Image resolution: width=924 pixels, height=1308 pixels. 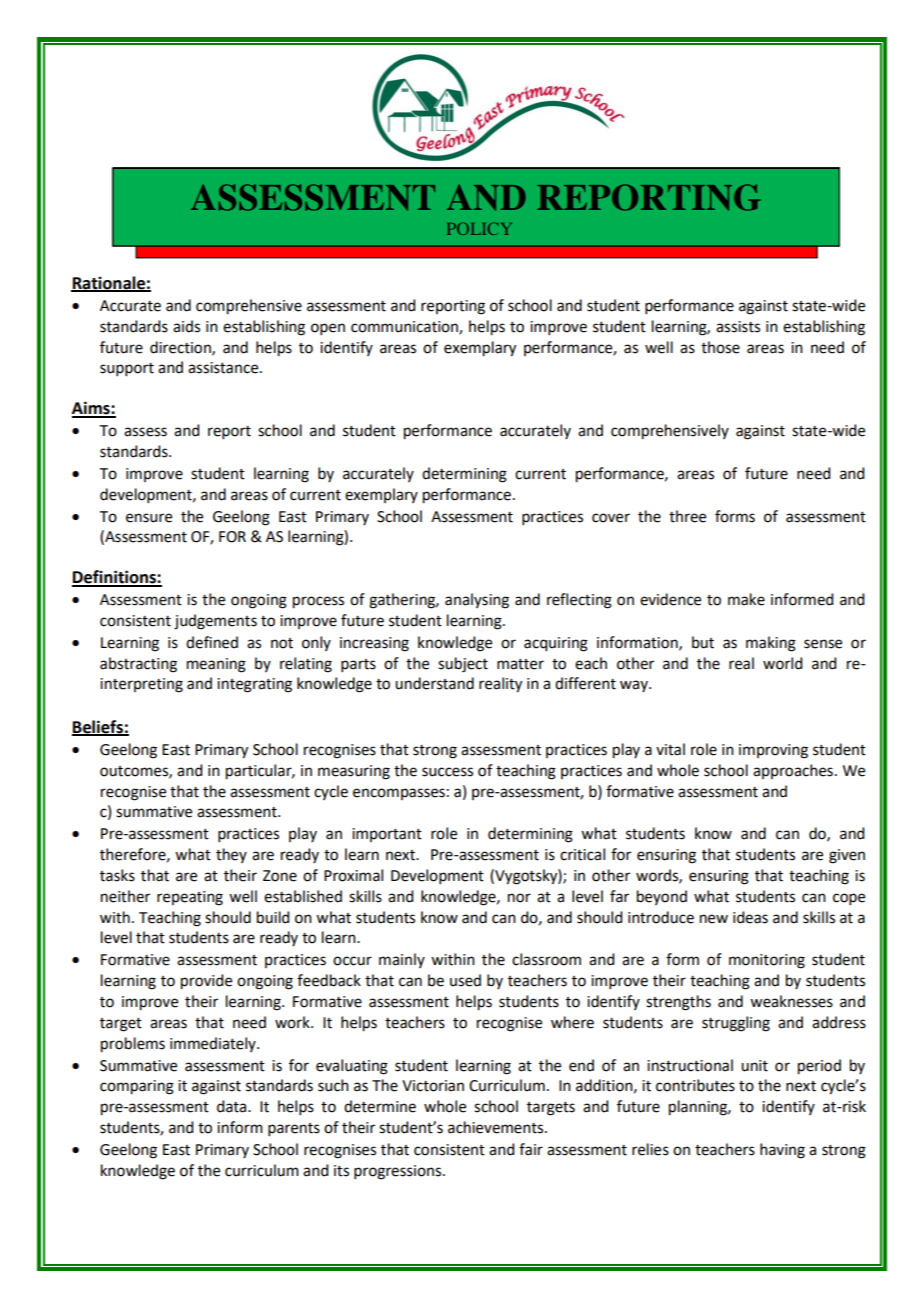 I want to click on they, so click(x=231, y=855).
